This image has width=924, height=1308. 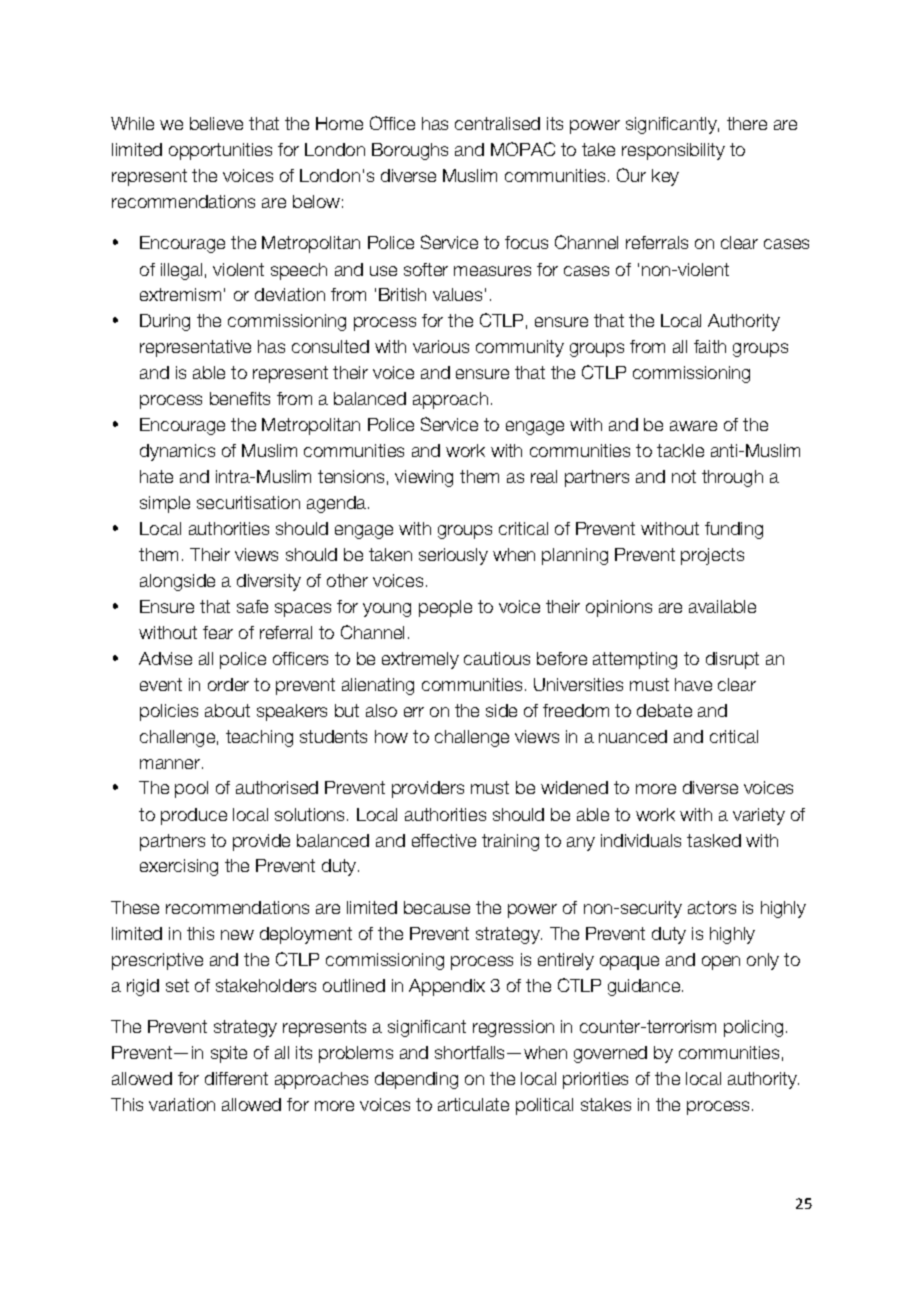 What do you see at coordinates (673, 151) in the image?
I see `responsibility` at bounding box center [673, 151].
